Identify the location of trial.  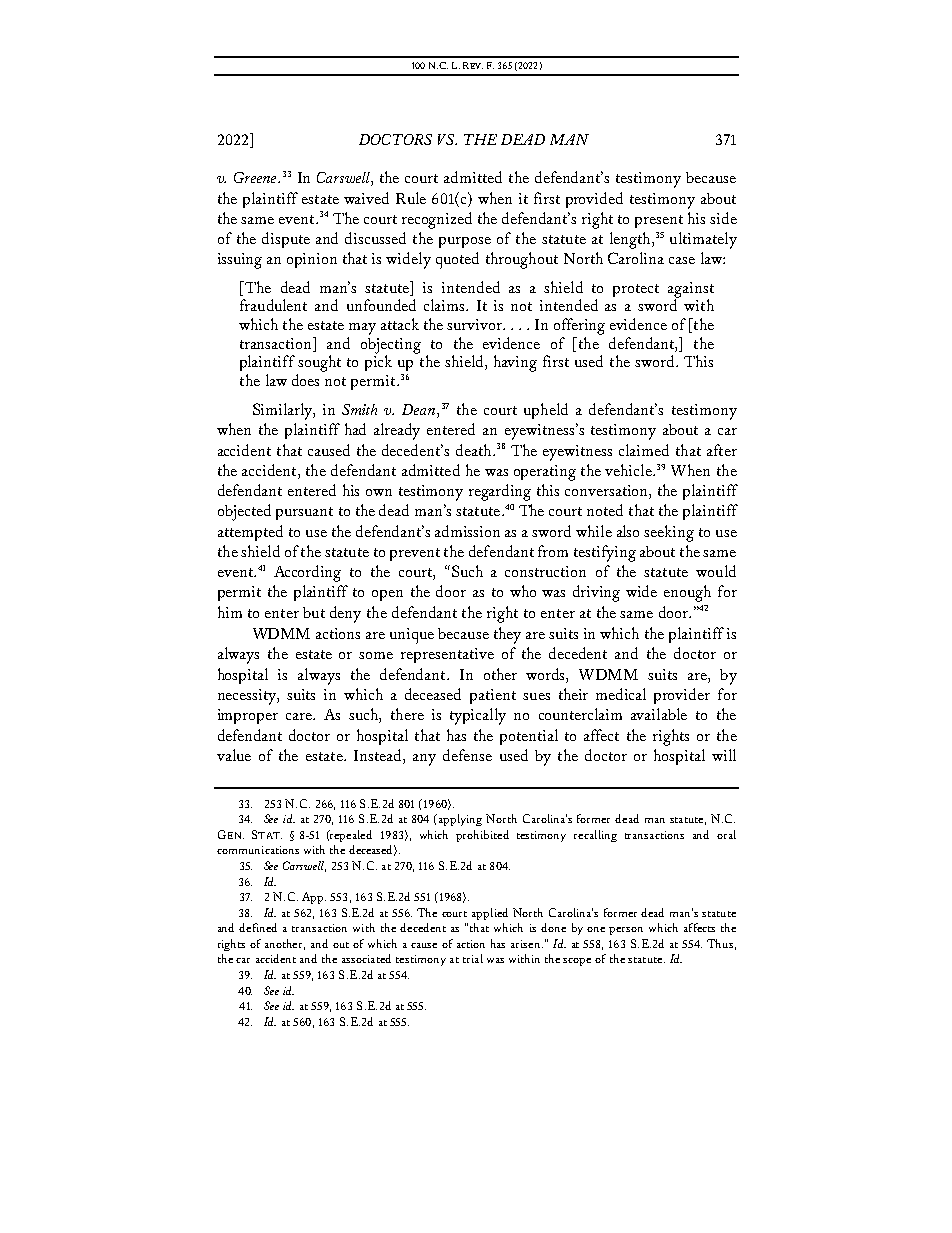
(473, 958).
